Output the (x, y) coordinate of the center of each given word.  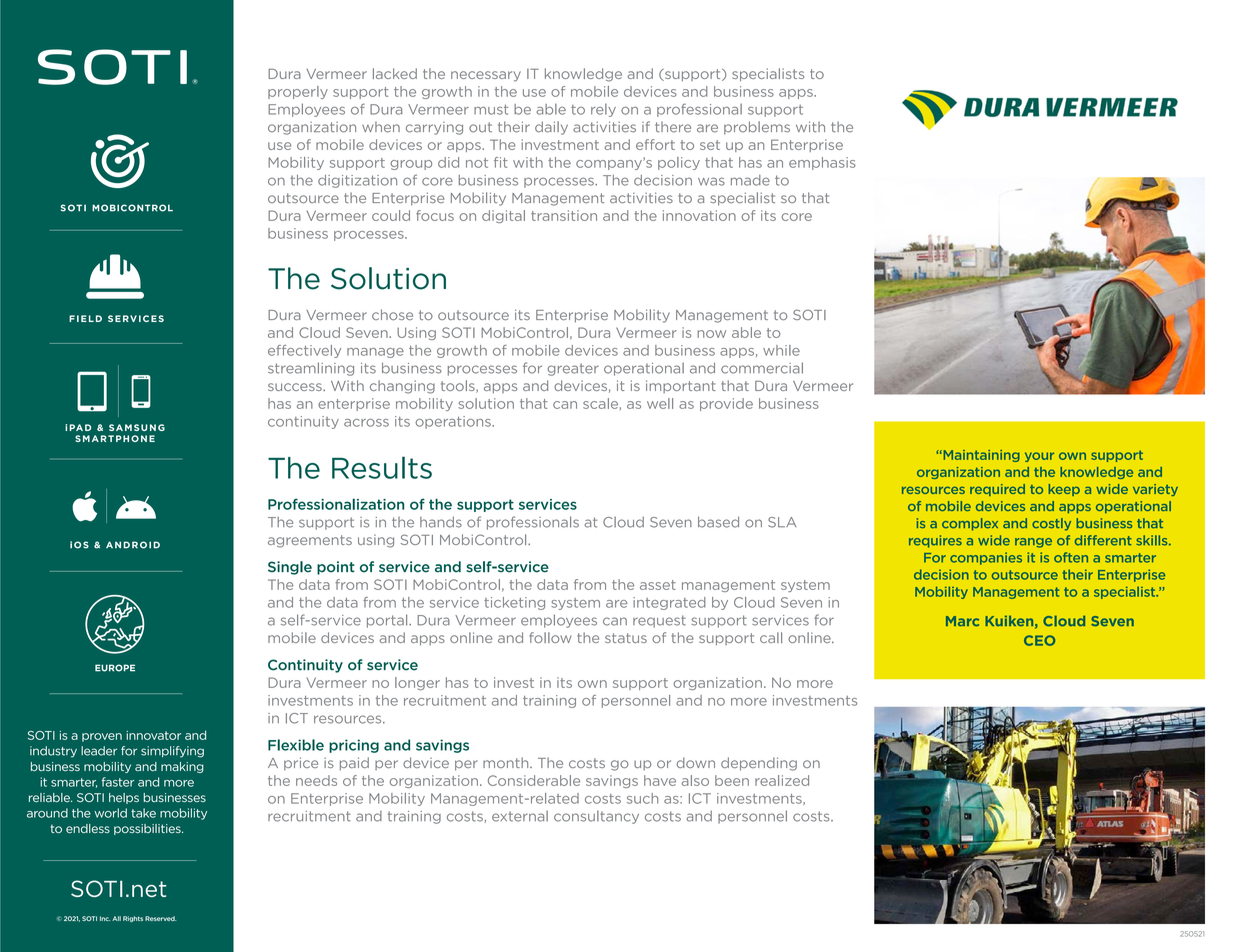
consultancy (596, 817)
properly (298, 92)
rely (603, 110)
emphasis (822, 163)
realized (782, 780)
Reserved (161, 918)
